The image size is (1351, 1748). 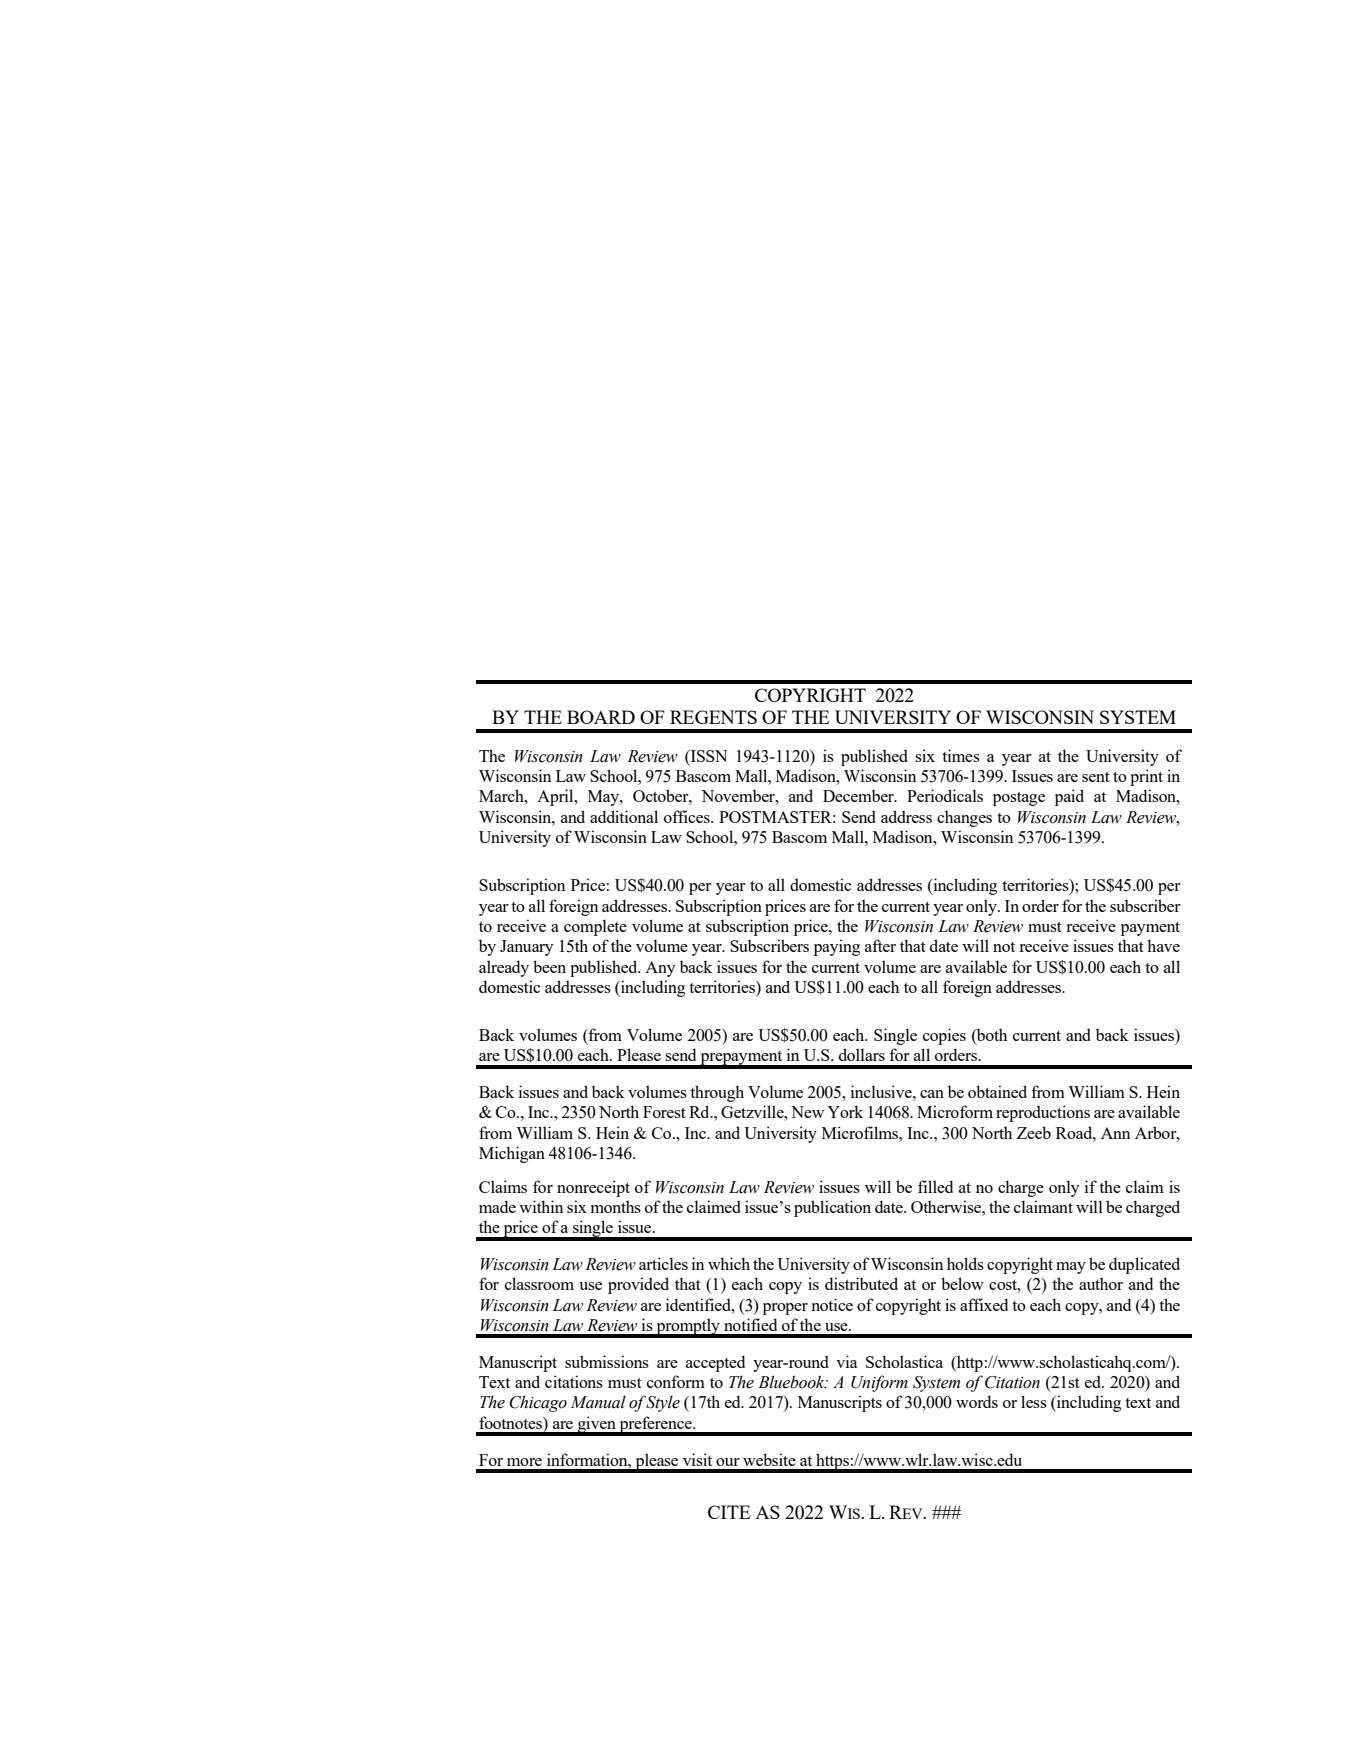 What do you see at coordinates (1096, 777) in the screenshot?
I see `sent` at bounding box center [1096, 777].
